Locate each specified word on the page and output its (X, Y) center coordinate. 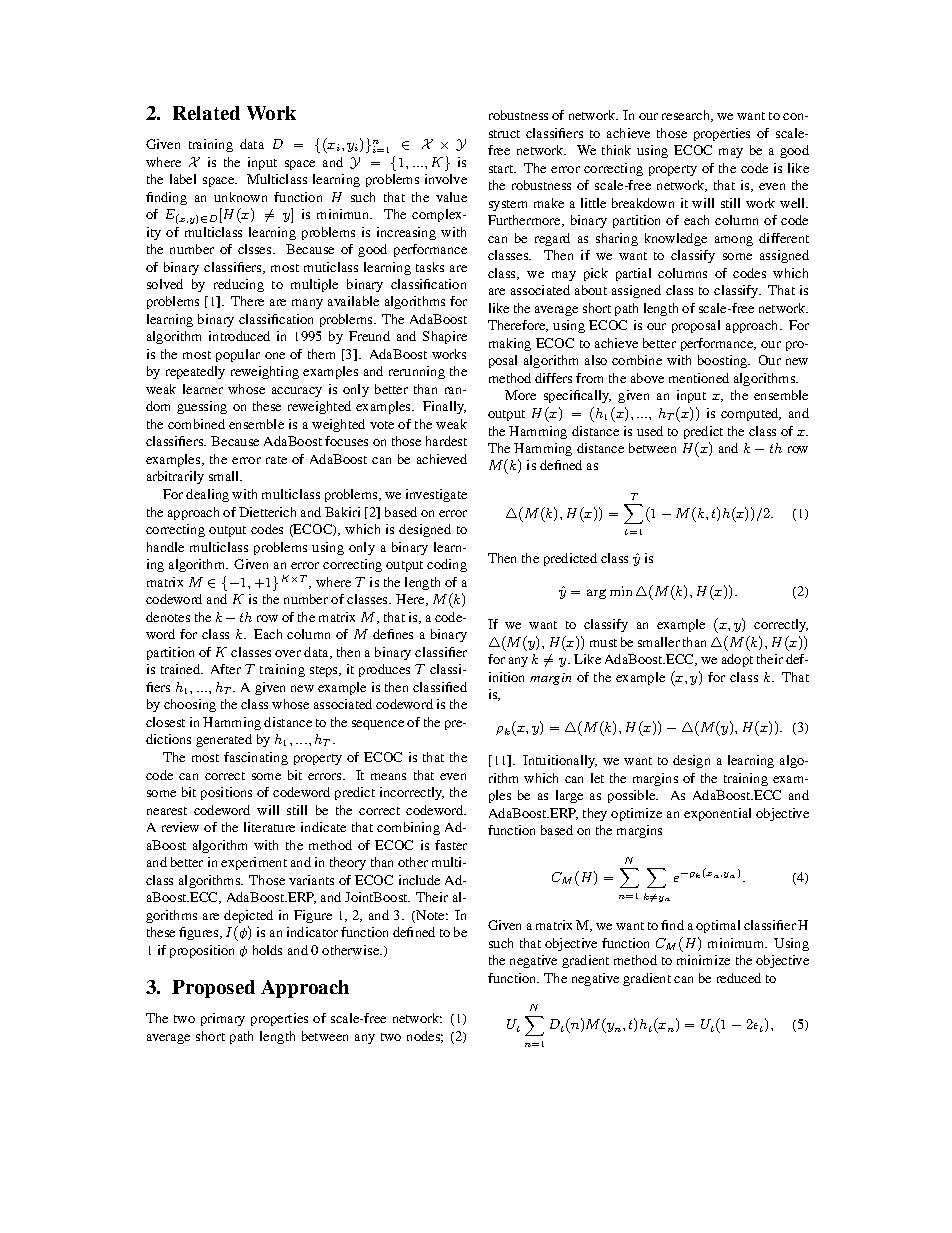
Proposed (213, 989)
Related (206, 113)
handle (165, 547)
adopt (737, 660)
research (687, 116)
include (419, 880)
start (502, 169)
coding (447, 565)
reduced (739, 978)
